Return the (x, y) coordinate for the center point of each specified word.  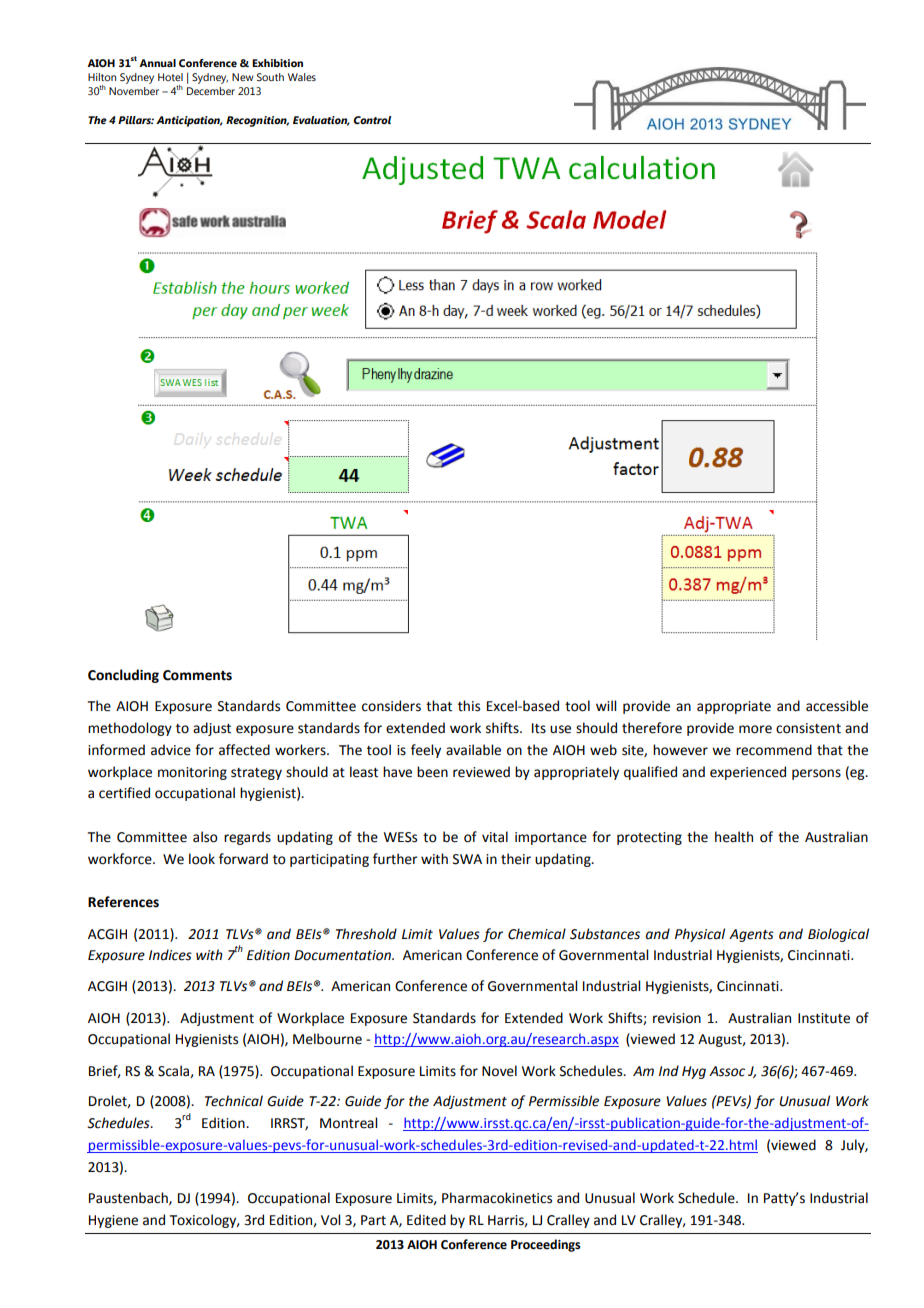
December (211, 91)
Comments (197, 675)
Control (372, 120)
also (205, 837)
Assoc (727, 1071)
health (734, 837)
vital (495, 837)
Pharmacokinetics (497, 1198)
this (469, 706)
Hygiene (113, 1221)
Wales (302, 77)
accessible (837, 706)
